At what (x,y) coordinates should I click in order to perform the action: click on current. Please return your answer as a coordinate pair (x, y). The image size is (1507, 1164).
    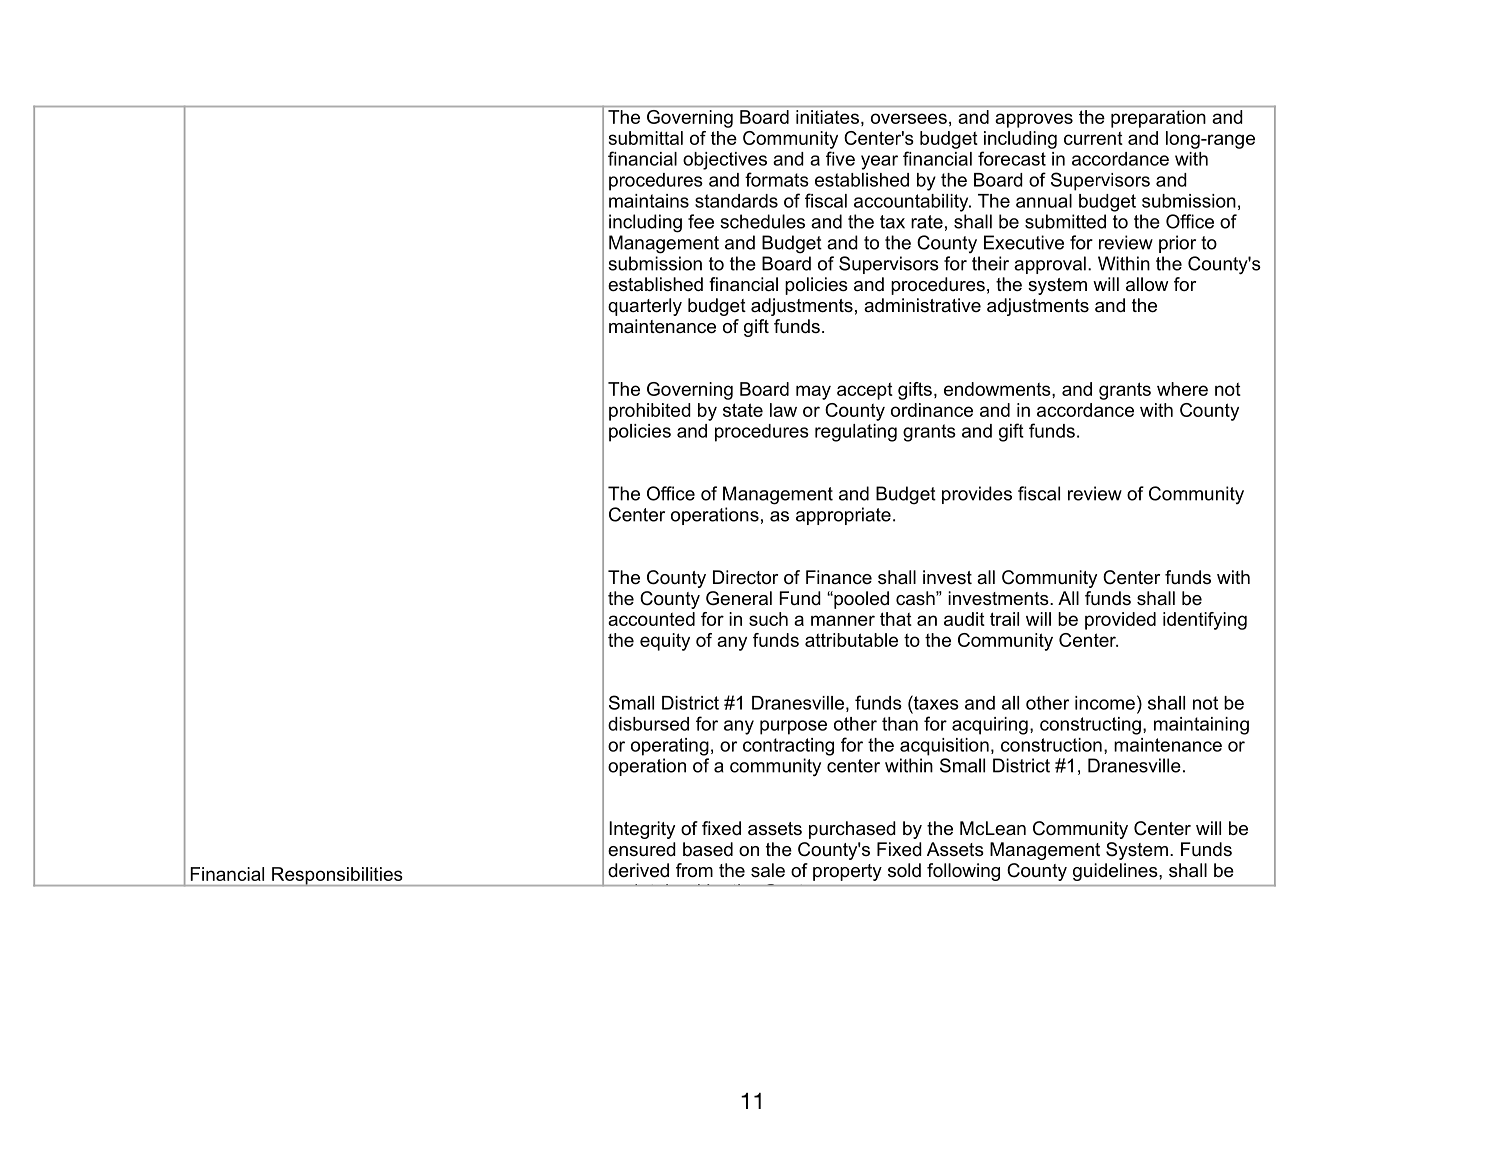
    Looking at the image, I should click on (1093, 138).
